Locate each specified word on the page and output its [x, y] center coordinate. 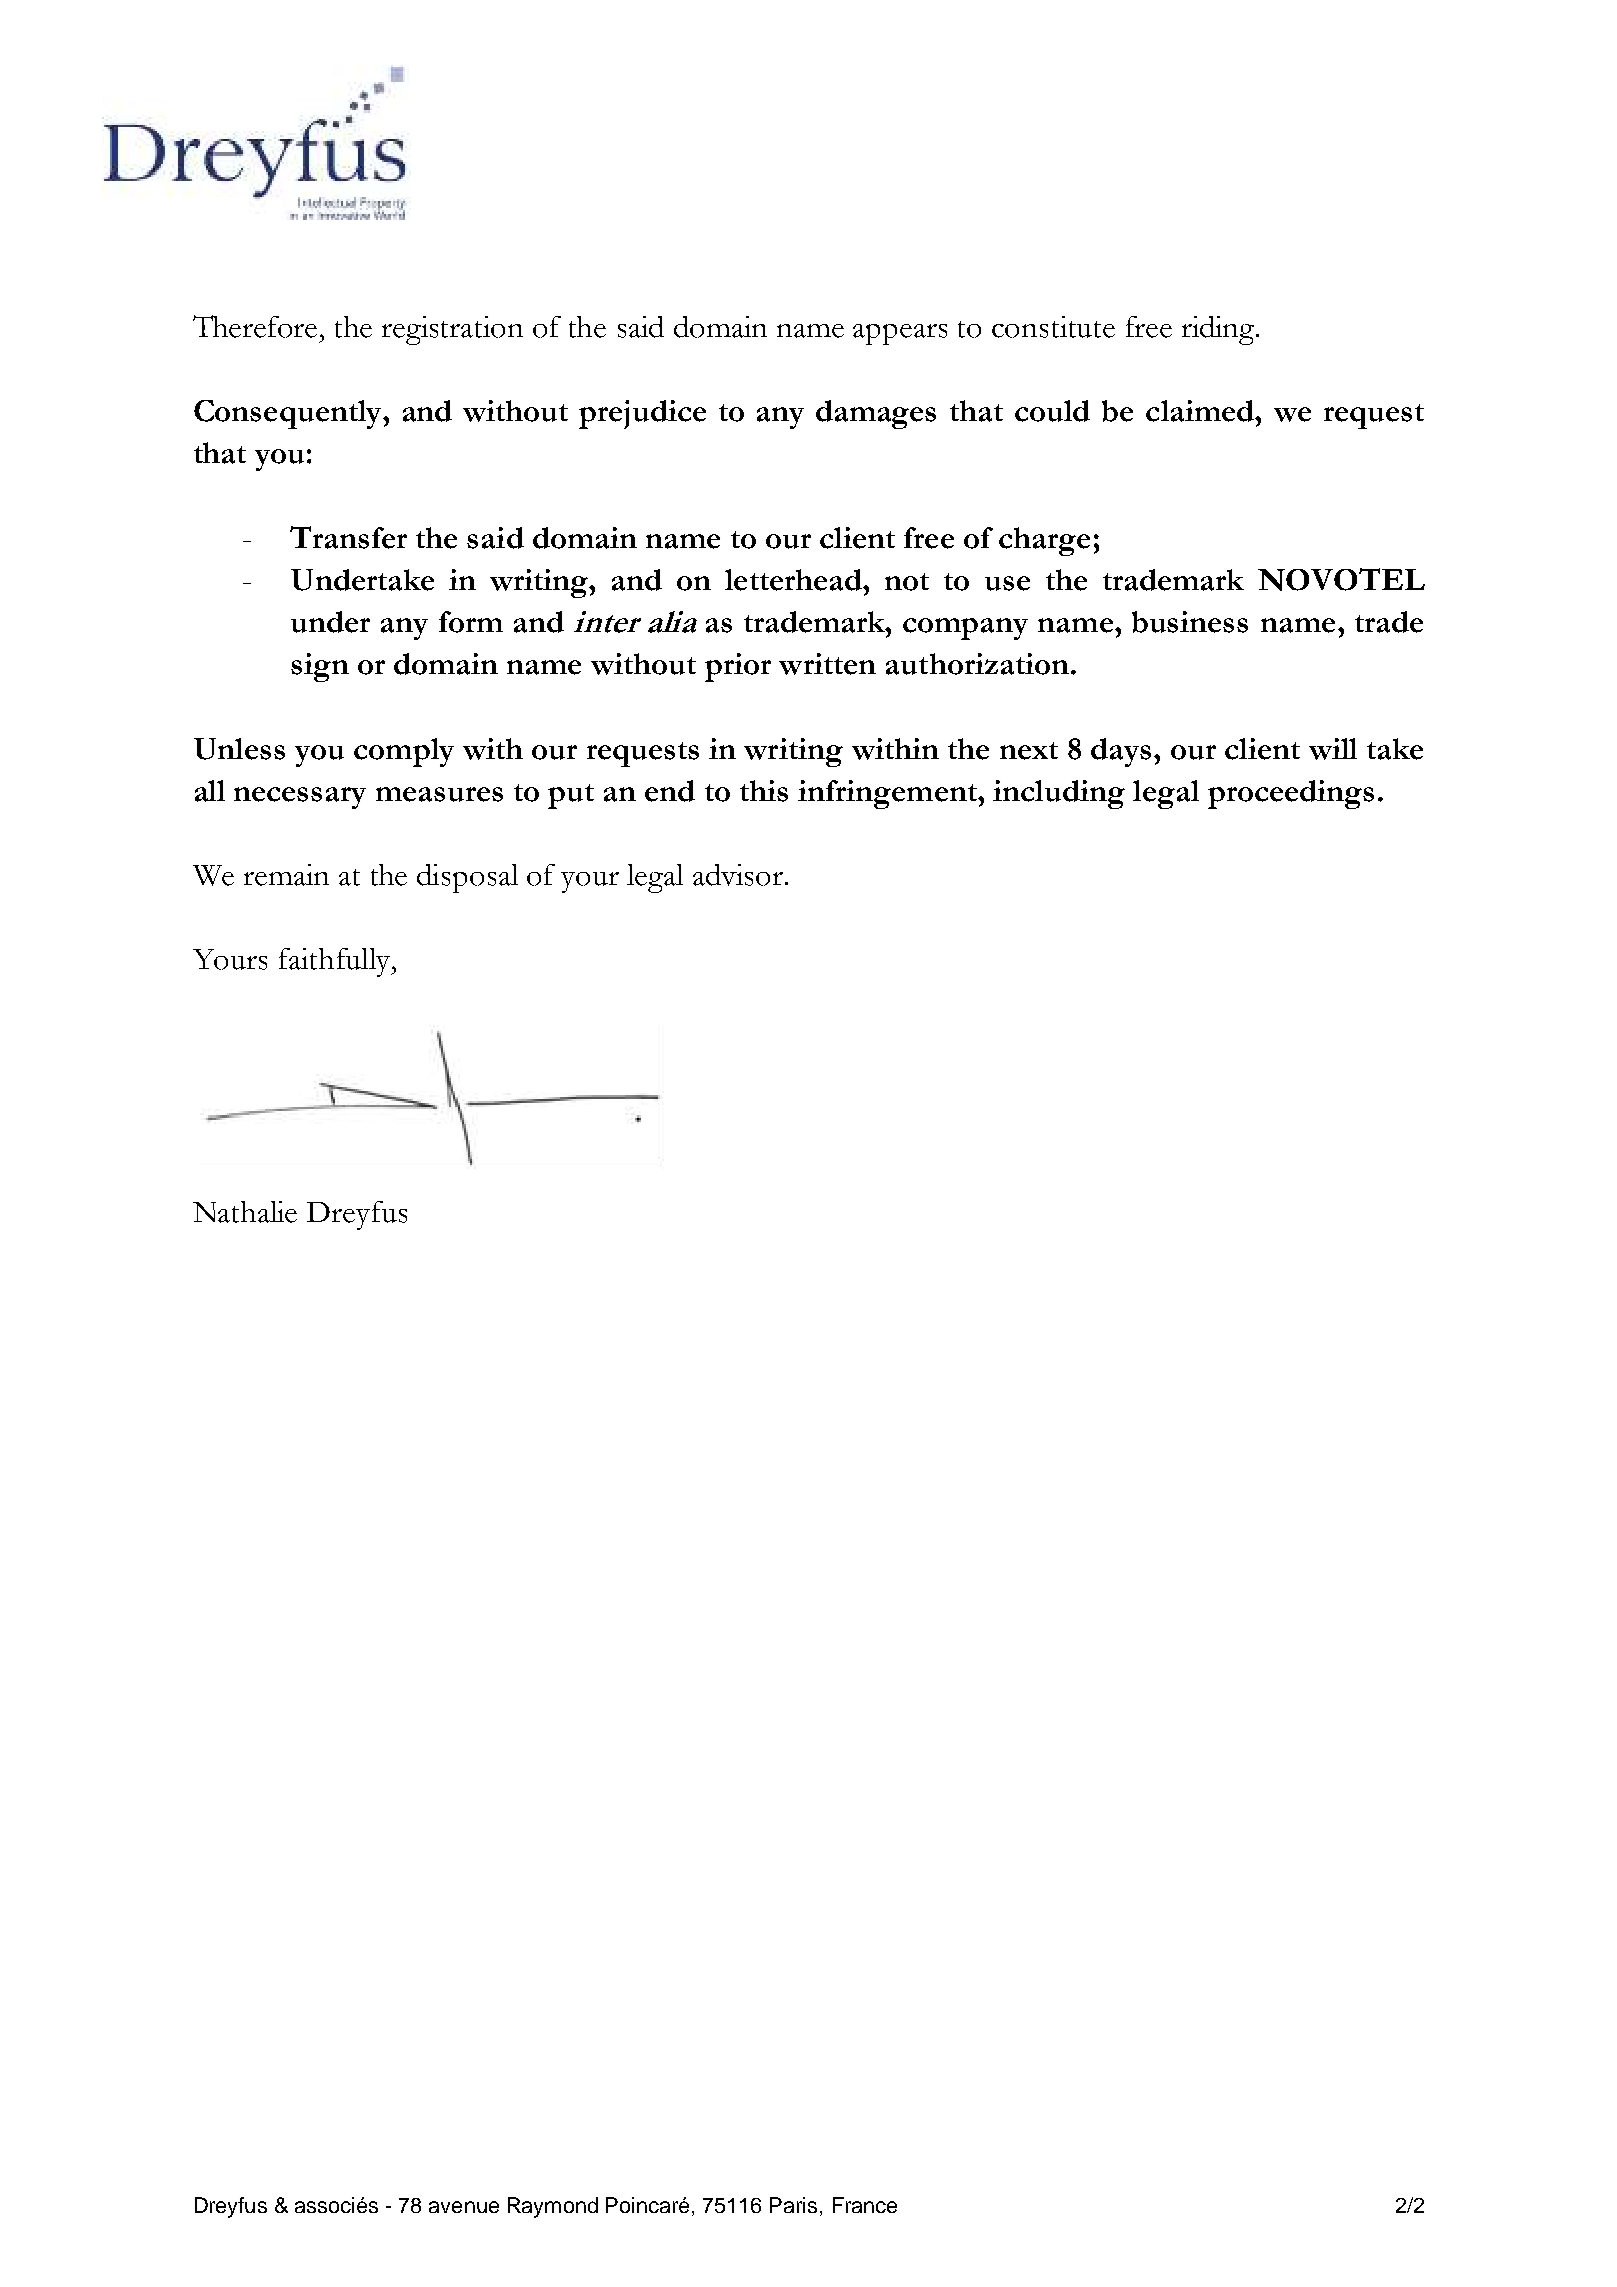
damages [876, 414]
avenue [464, 2207]
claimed [1201, 411]
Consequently [289, 414]
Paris [793, 2205]
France [865, 2205]
